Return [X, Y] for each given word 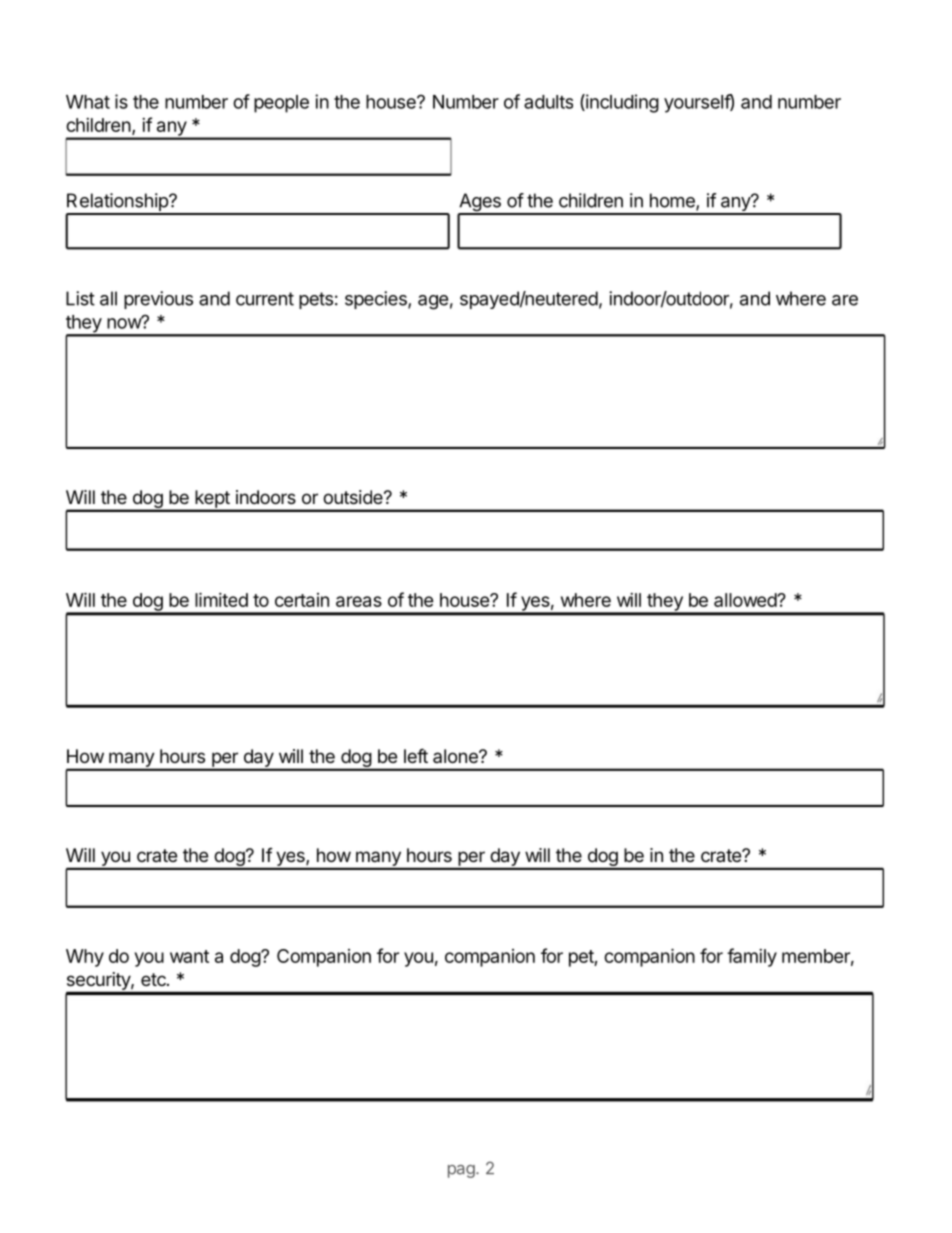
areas [359, 601]
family [752, 957]
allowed [746, 600]
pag [462, 1171]
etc [154, 979]
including [621, 103]
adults [548, 102]
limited [221, 599]
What [88, 102]
